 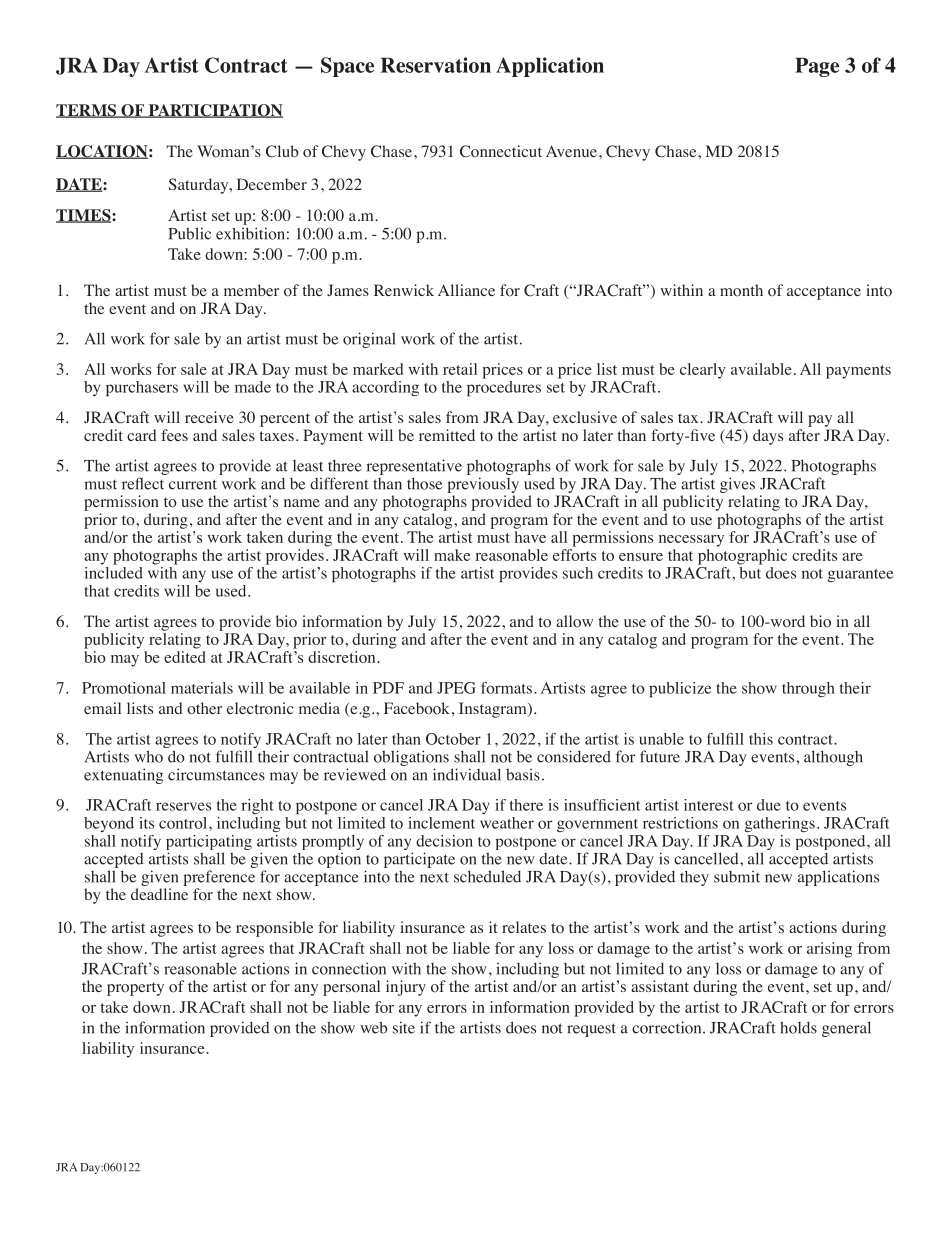 I want to click on injury, so click(x=406, y=988).
